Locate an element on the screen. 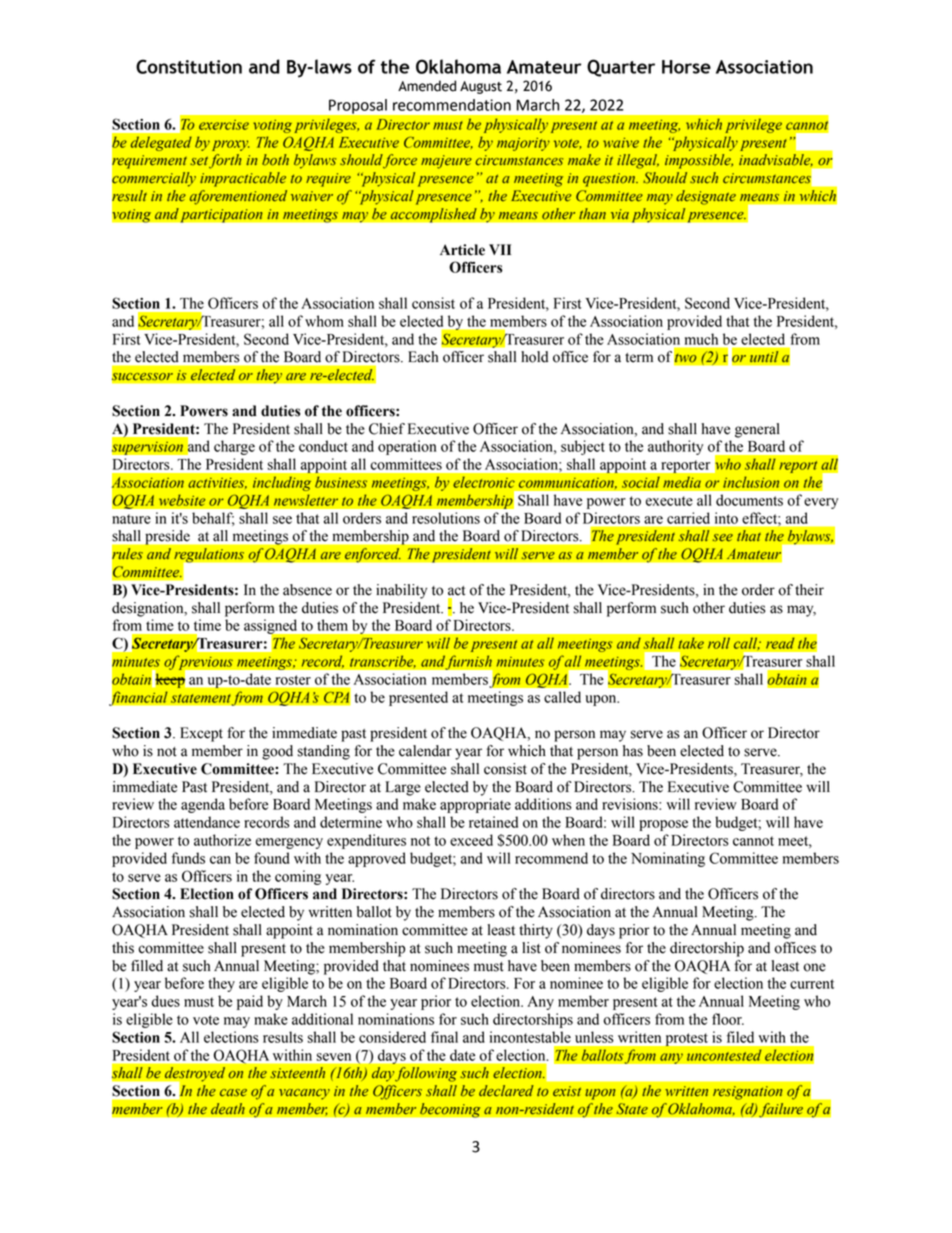 The width and height of the screenshot is (952, 1233). inability is located at coordinates (401, 591).
